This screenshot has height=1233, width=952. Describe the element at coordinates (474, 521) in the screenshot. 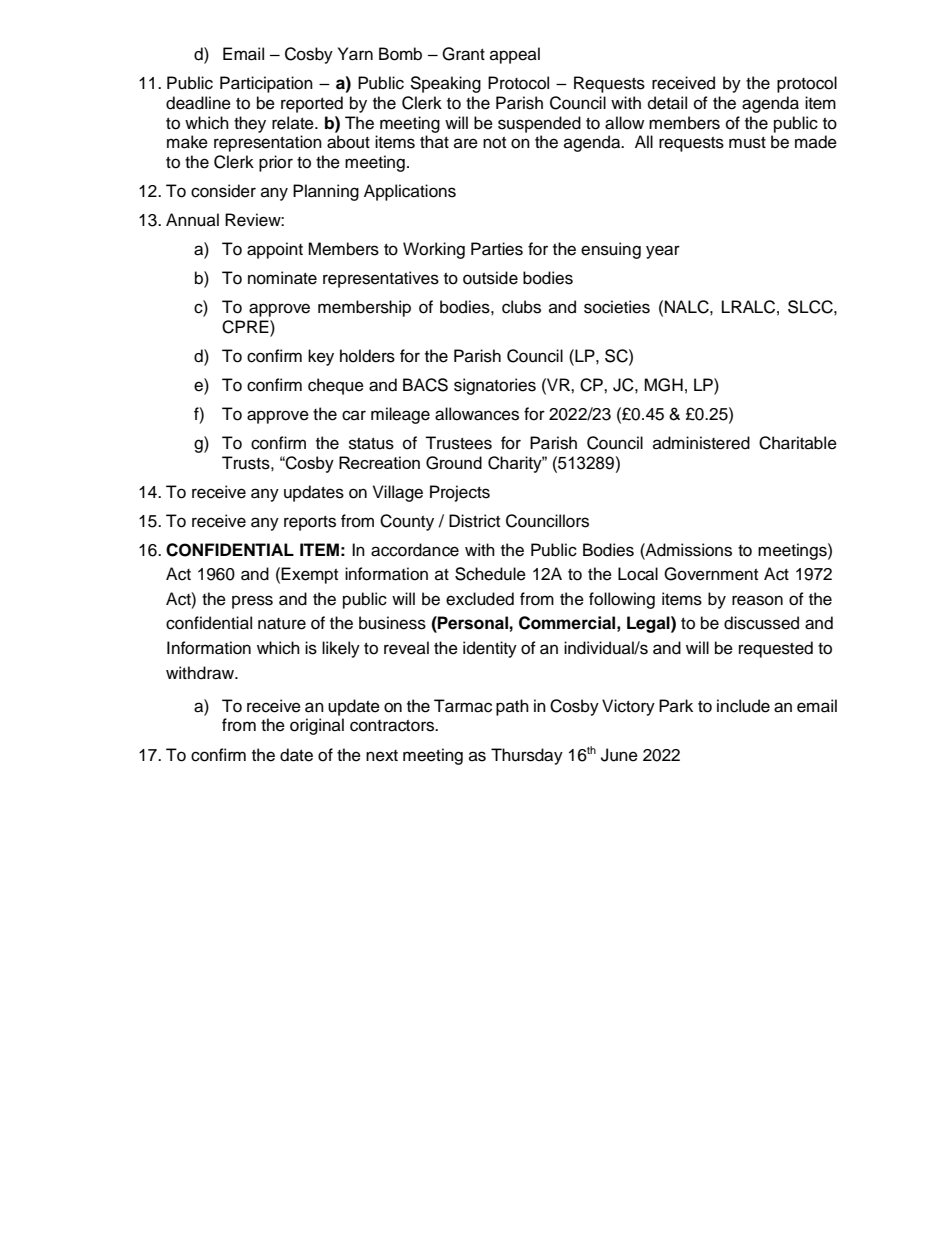

I see `District` at that location.
